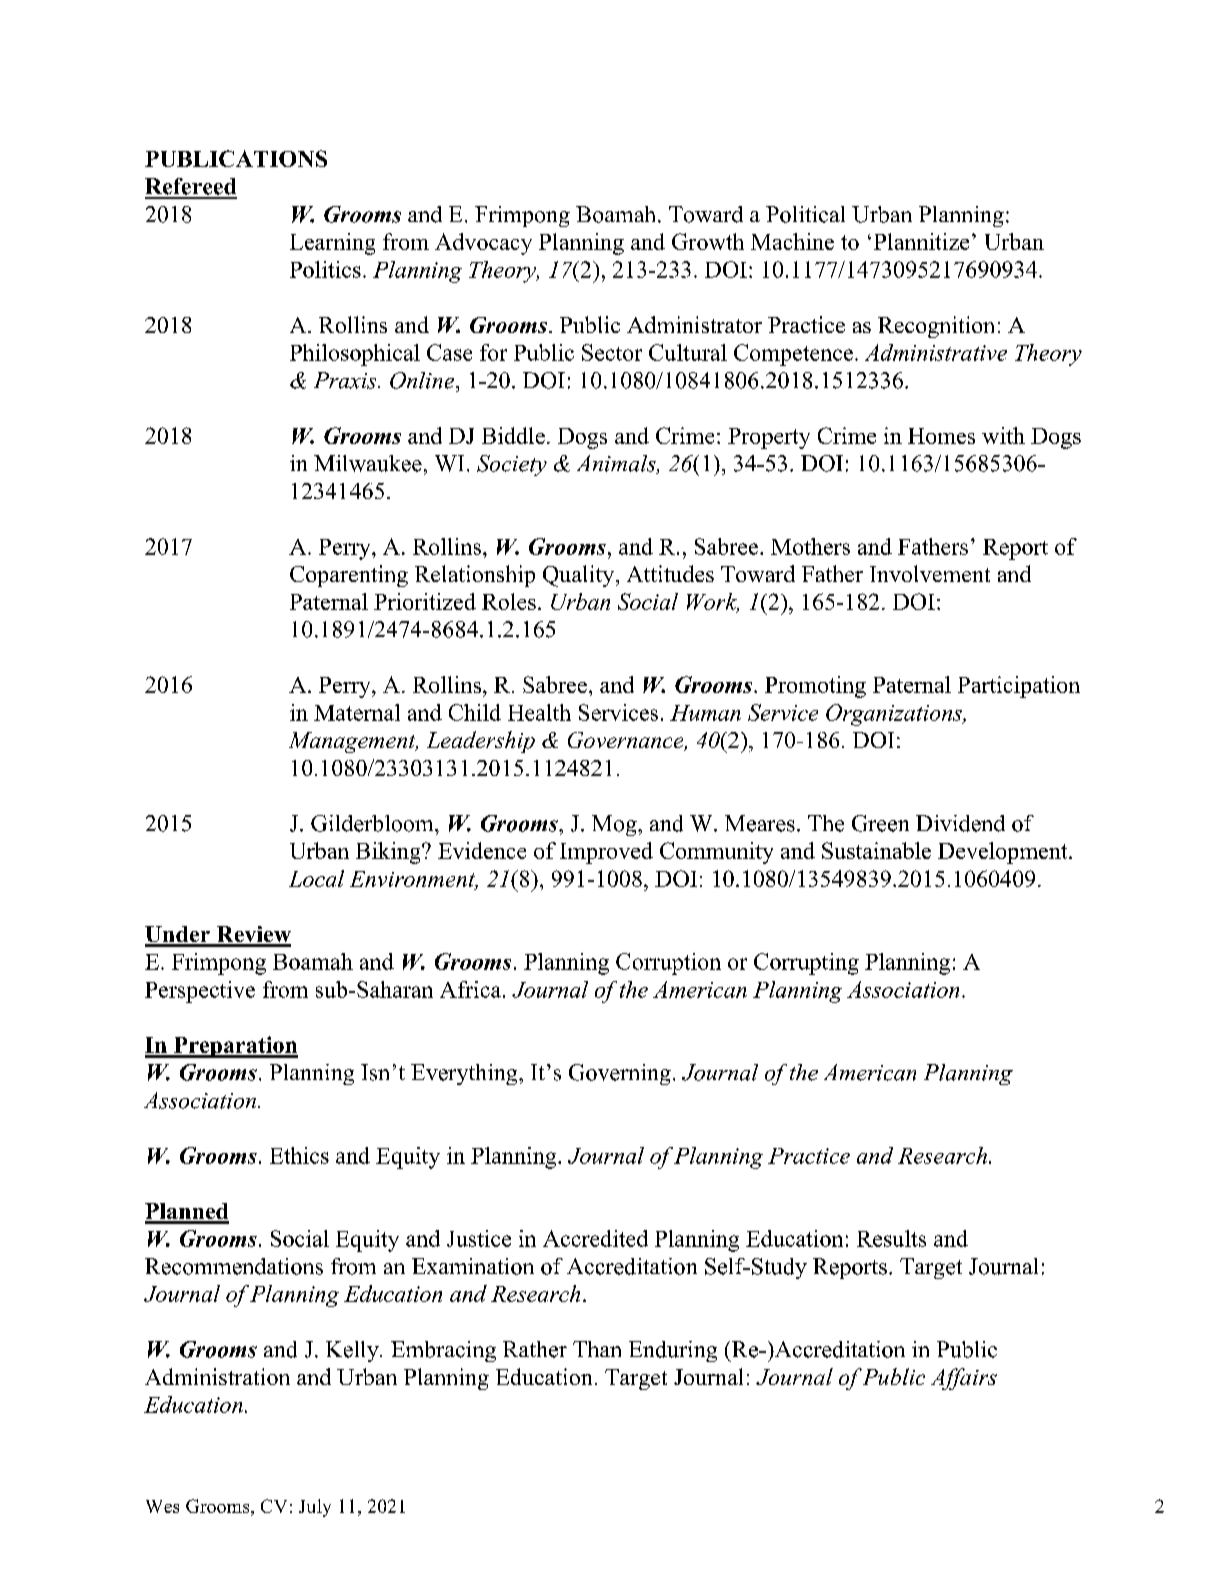  Describe the element at coordinates (483, 244) in the document. I see `Advocacy` at that location.
